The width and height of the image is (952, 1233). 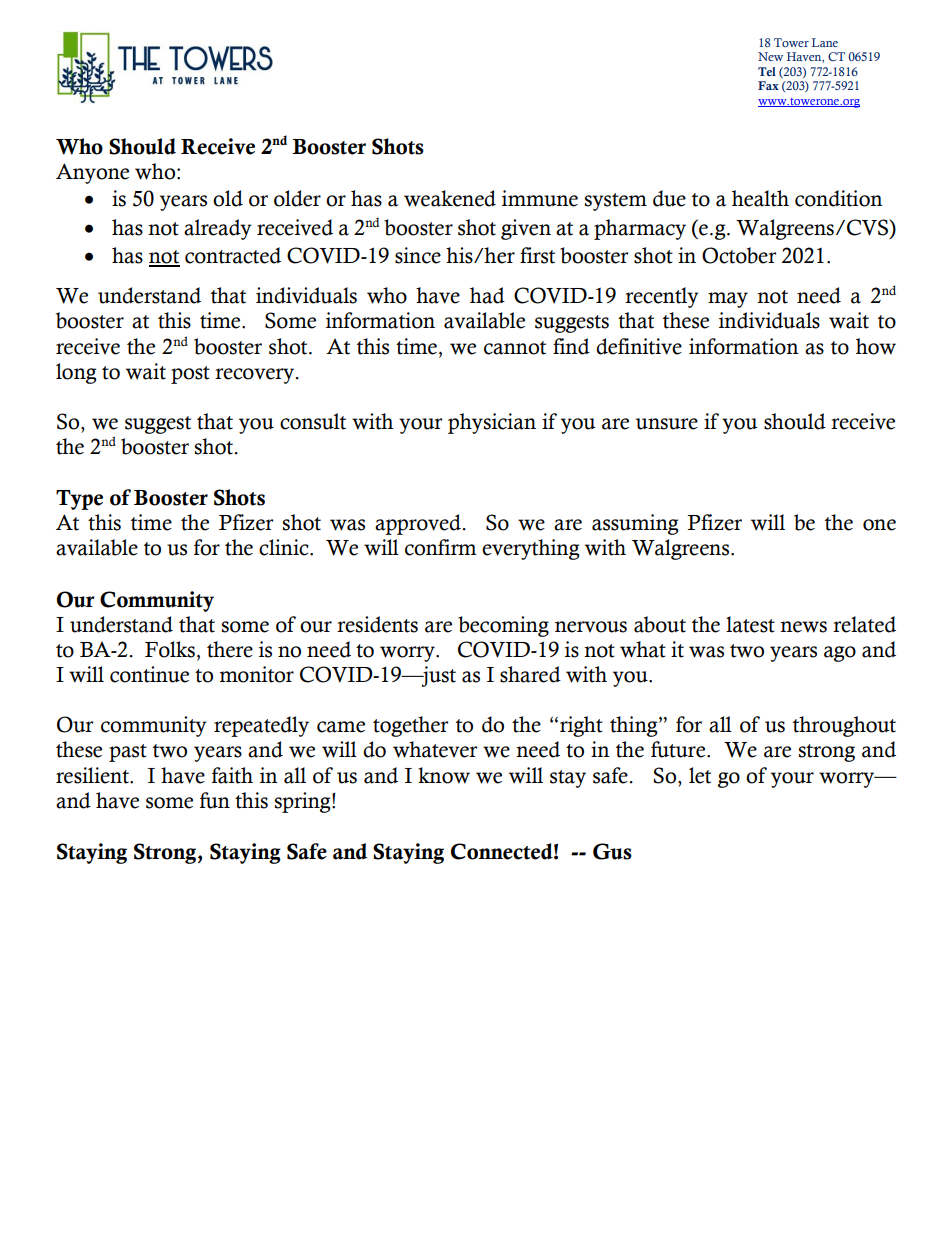 I want to click on since, so click(x=418, y=255).
